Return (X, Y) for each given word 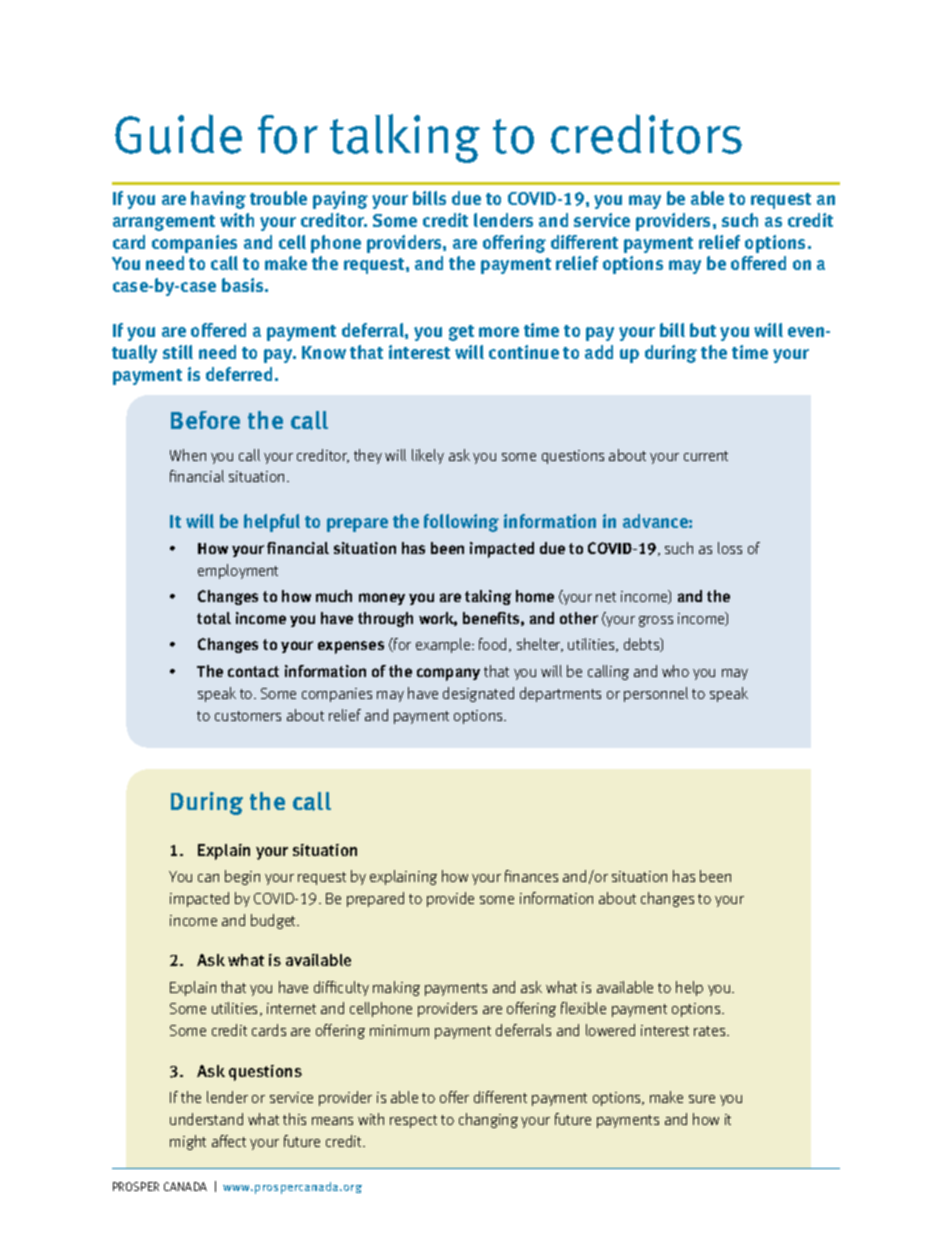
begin (242, 877)
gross (656, 621)
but (703, 330)
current (706, 456)
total (214, 618)
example (444, 645)
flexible (583, 1008)
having (218, 200)
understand (206, 1119)
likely (428, 456)
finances (531, 876)
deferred (239, 374)
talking (405, 138)
